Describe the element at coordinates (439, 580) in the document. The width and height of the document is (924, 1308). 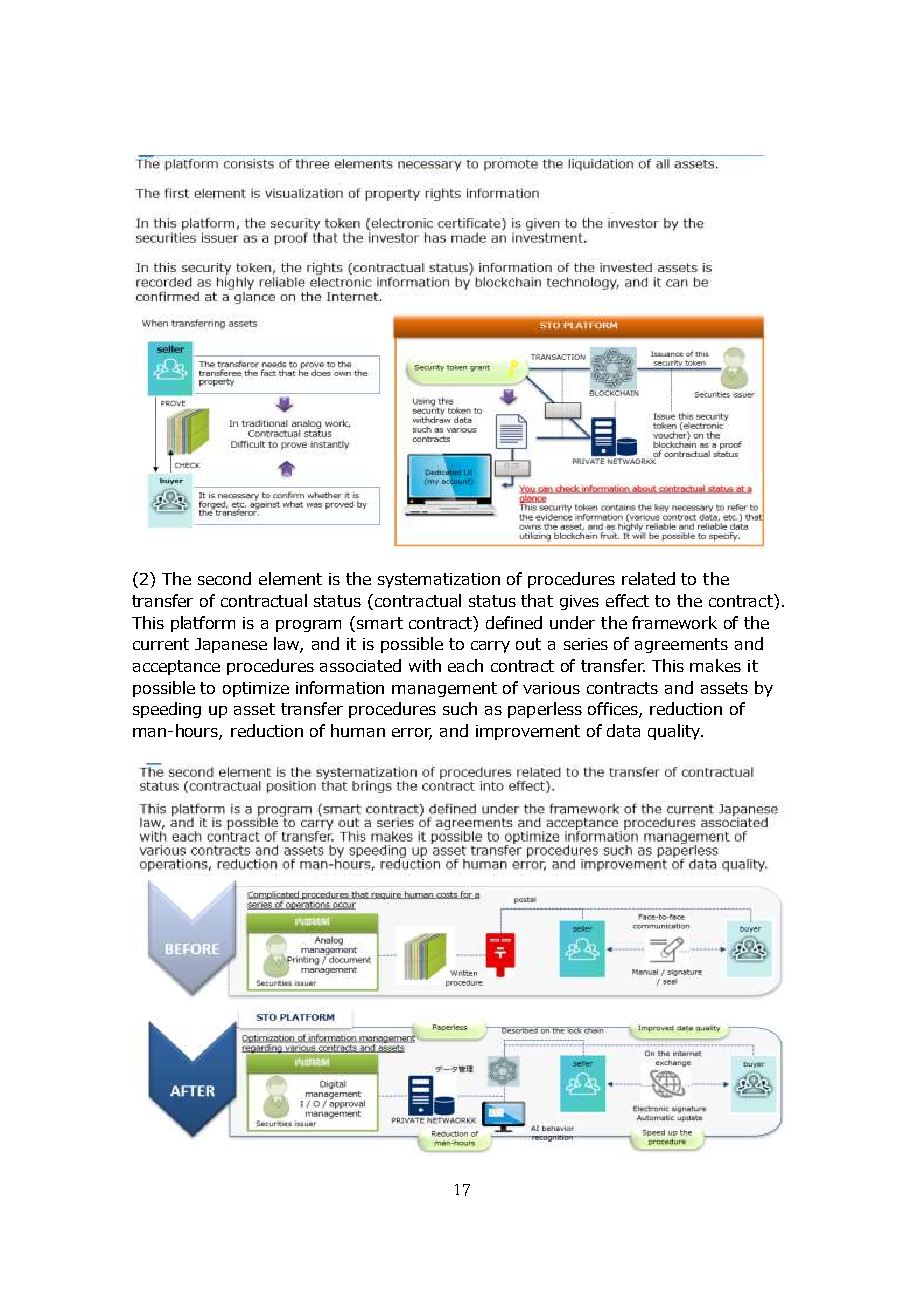
I see `systematization` at that location.
